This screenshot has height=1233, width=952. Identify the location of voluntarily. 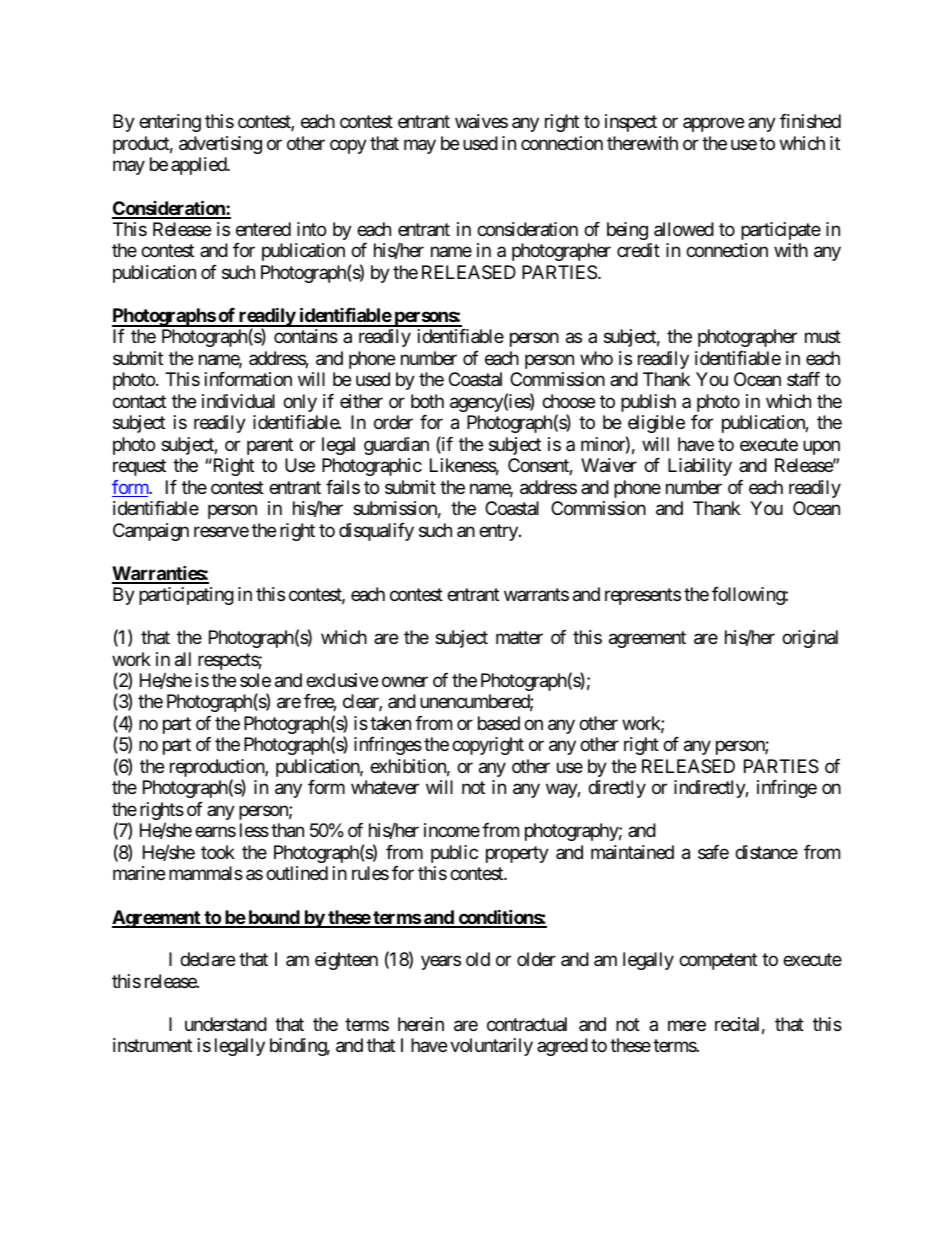
(491, 1047).
